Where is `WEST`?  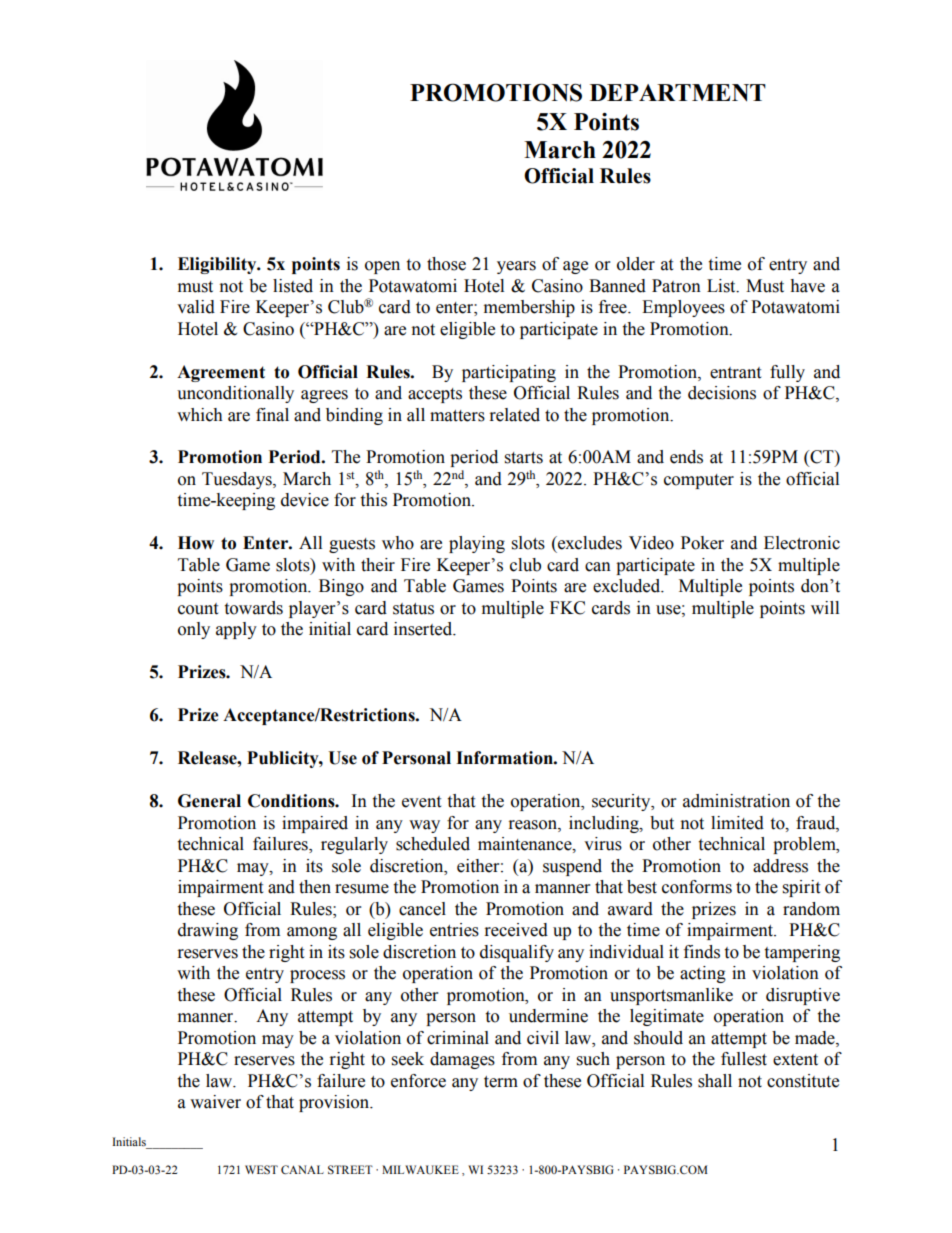
WEST is located at coordinates (261, 1169).
